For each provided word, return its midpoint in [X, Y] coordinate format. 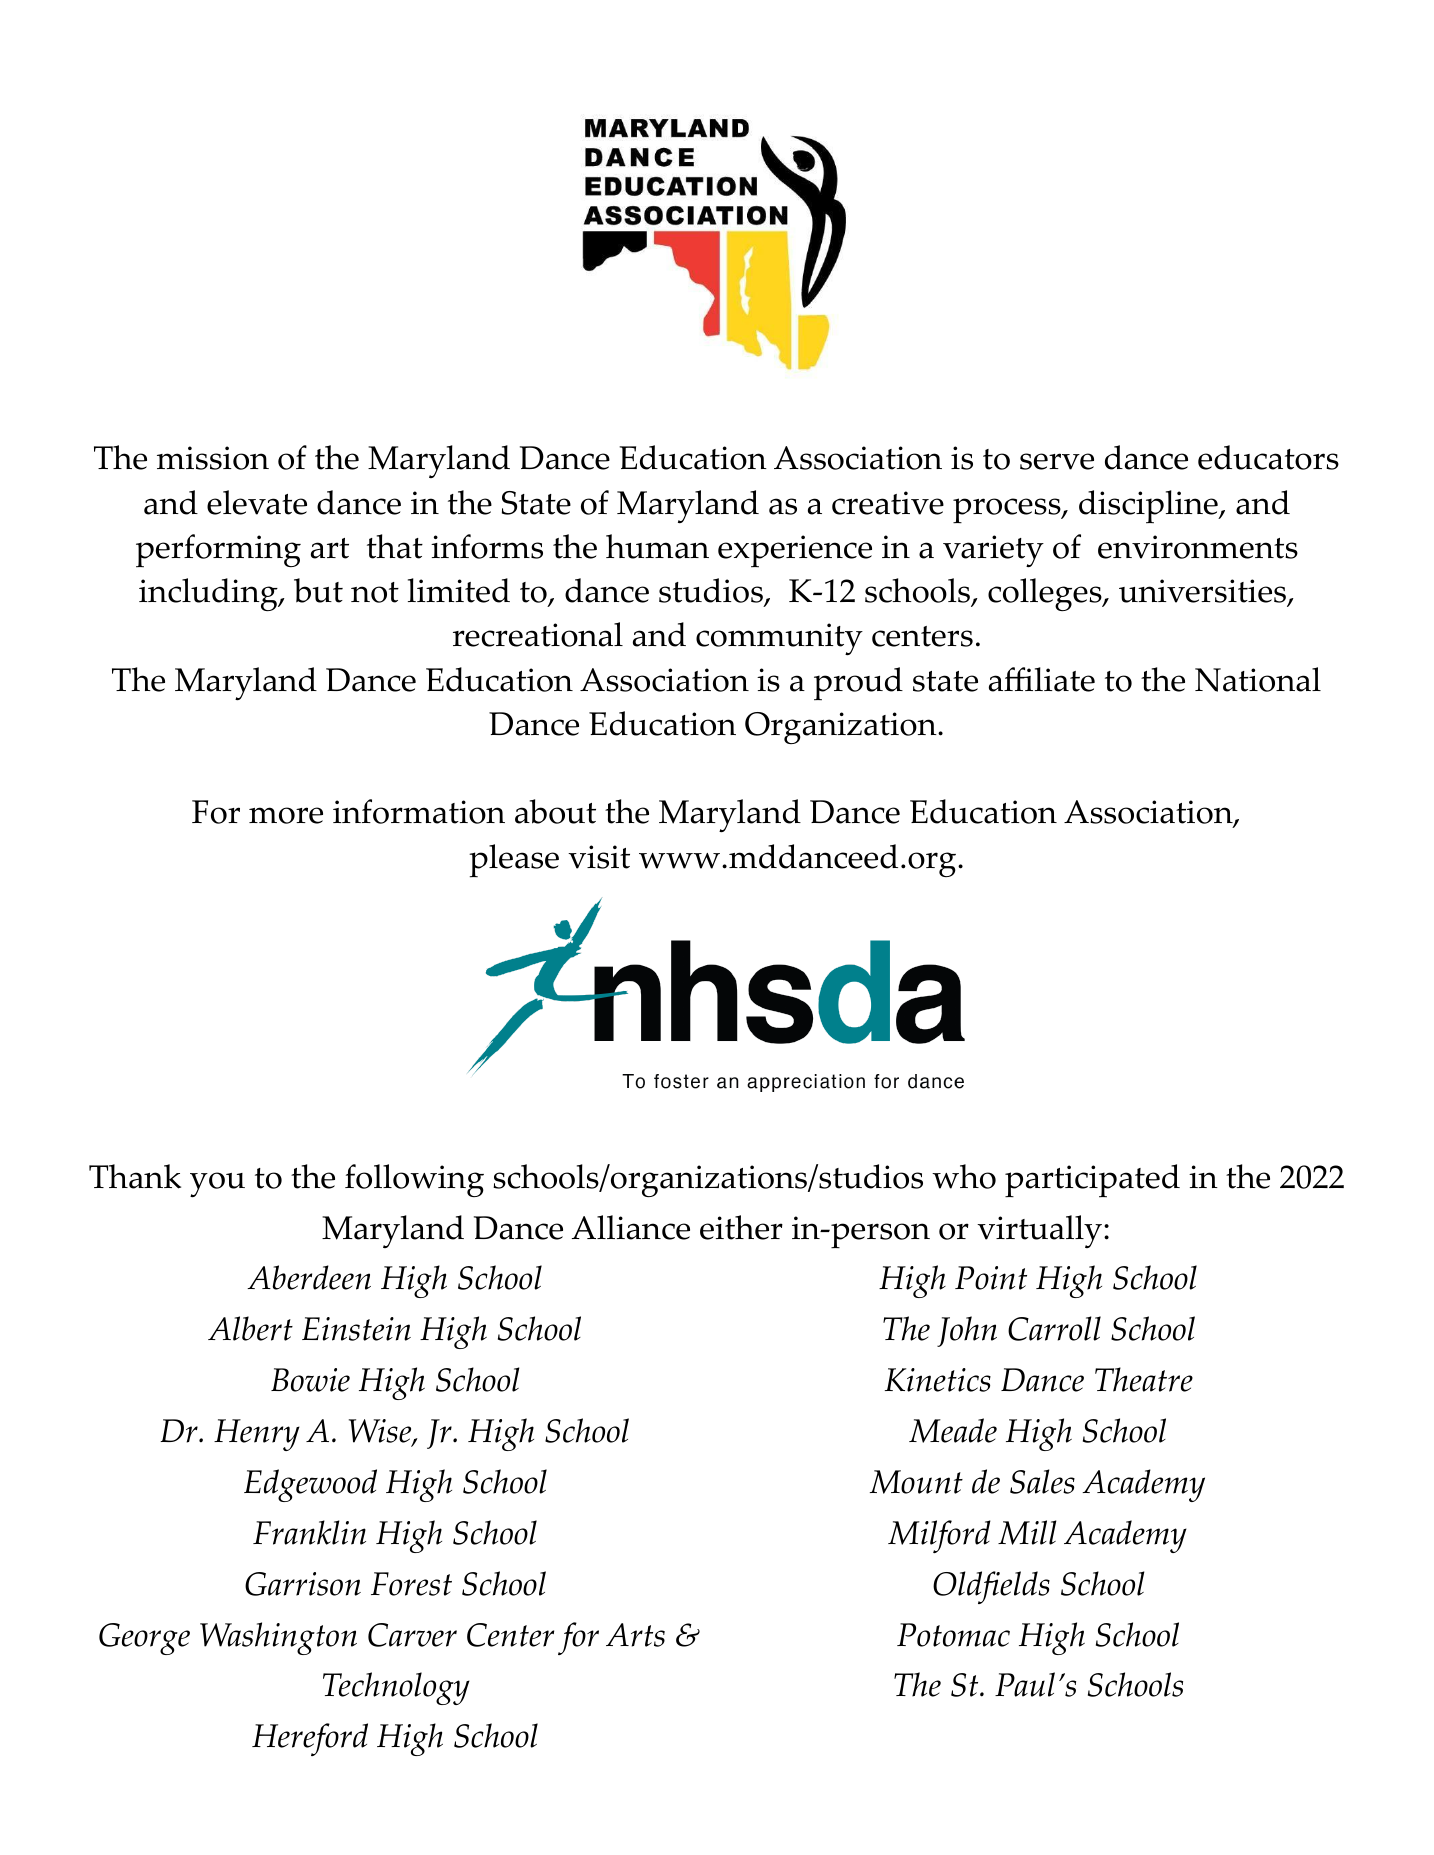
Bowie [310, 1380]
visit [599, 857]
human [657, 546]
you [217, 1184]
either [741, 1227]
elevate [257, 502]
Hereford [310, 1739]
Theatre [1144, 1379]
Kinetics [938, 1380]
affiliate [1042, 679]
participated [1092, 1181]
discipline [1149, 507]
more [286, 815]
